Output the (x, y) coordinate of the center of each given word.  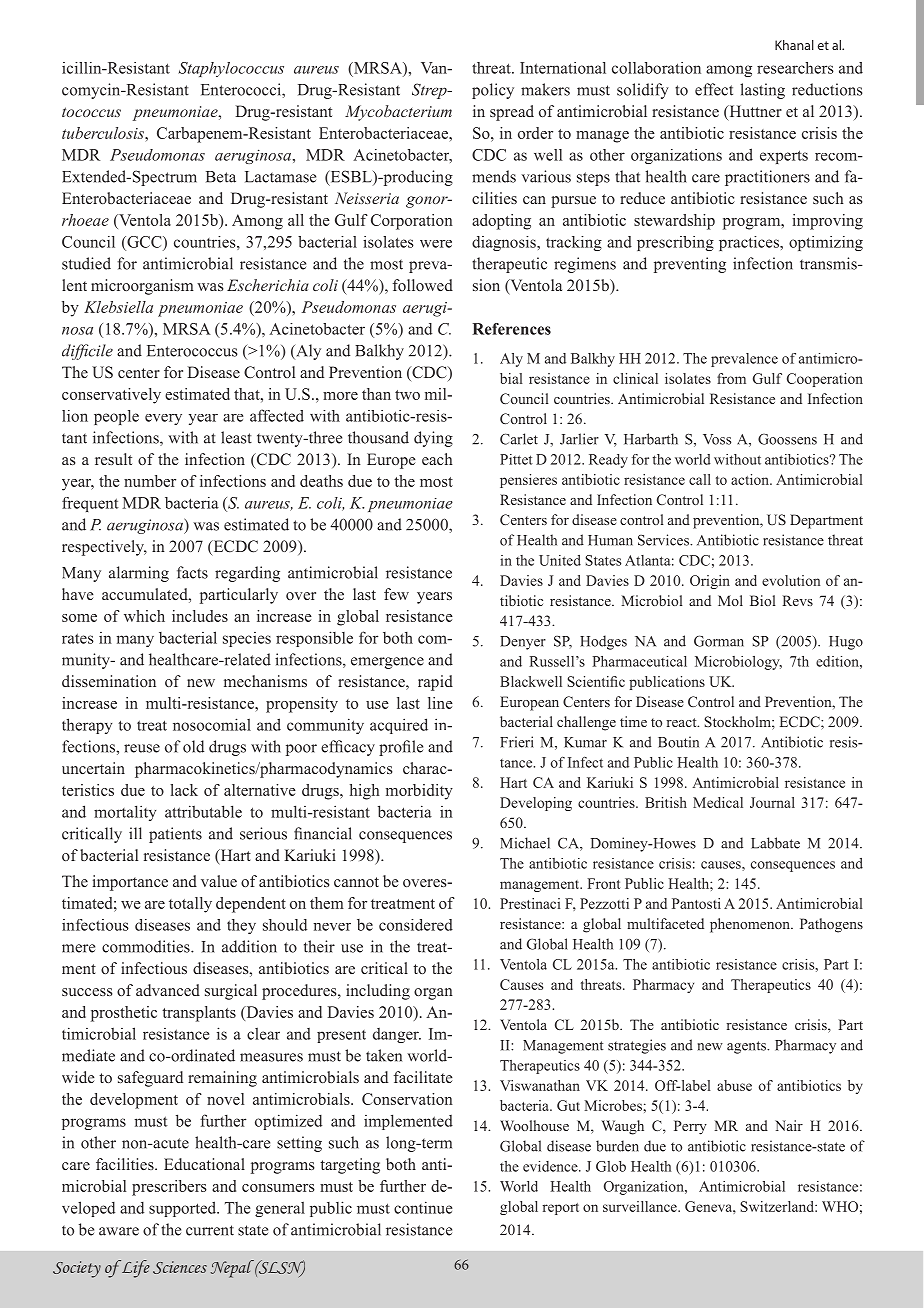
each (437, 459)
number (150, 481)
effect (714, 89)
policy (493, 91)
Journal (772, 802)
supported (184, 1209)
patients (175, 835)
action (751, 479)
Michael (525, 843)
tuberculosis (104, 133)
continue (423, 1207)
